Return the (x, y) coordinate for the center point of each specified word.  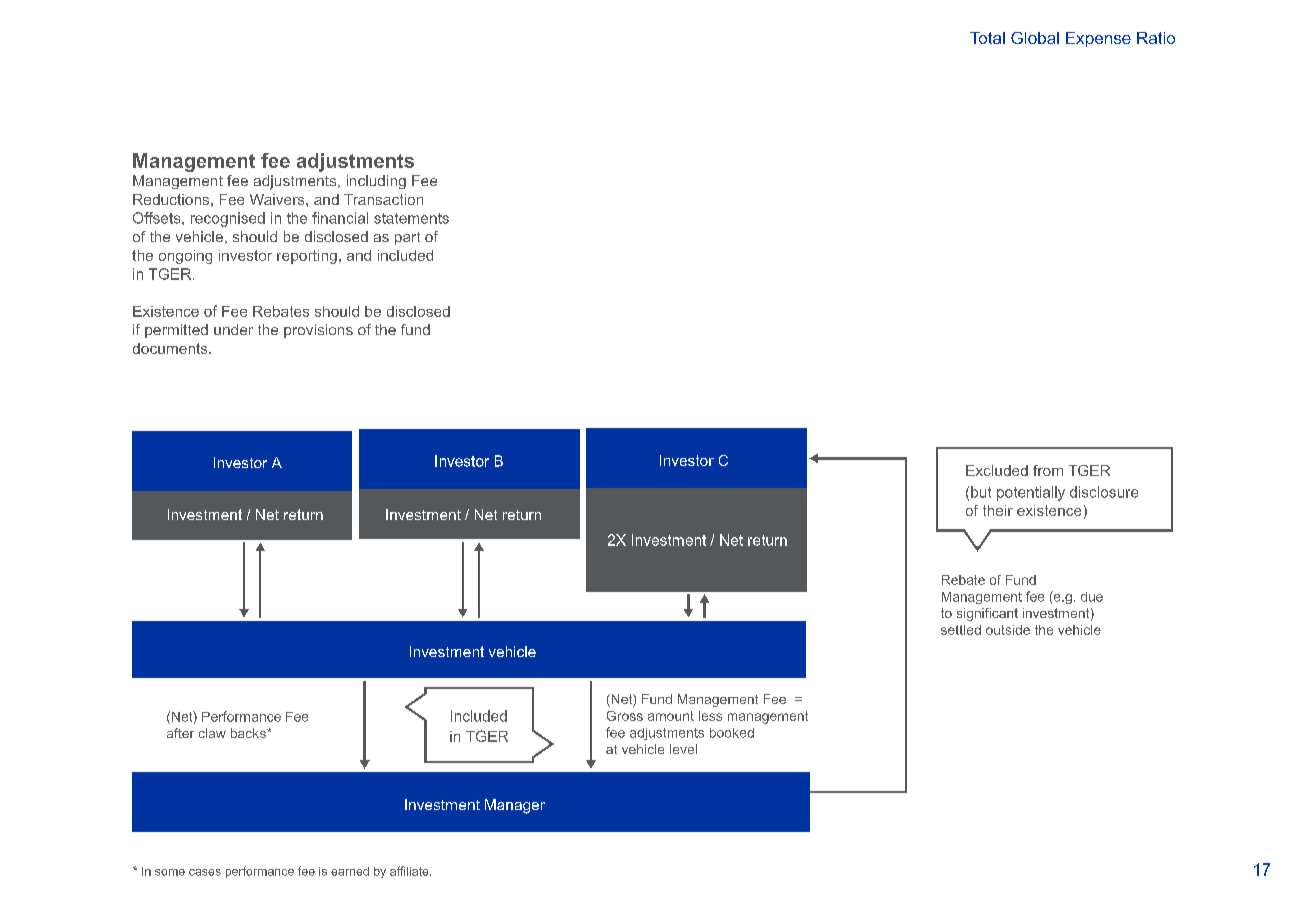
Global (1035, 38)
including (376, 182)
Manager (515, 806)
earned (350, 871)
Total (987, 38)
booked (732, 733)
